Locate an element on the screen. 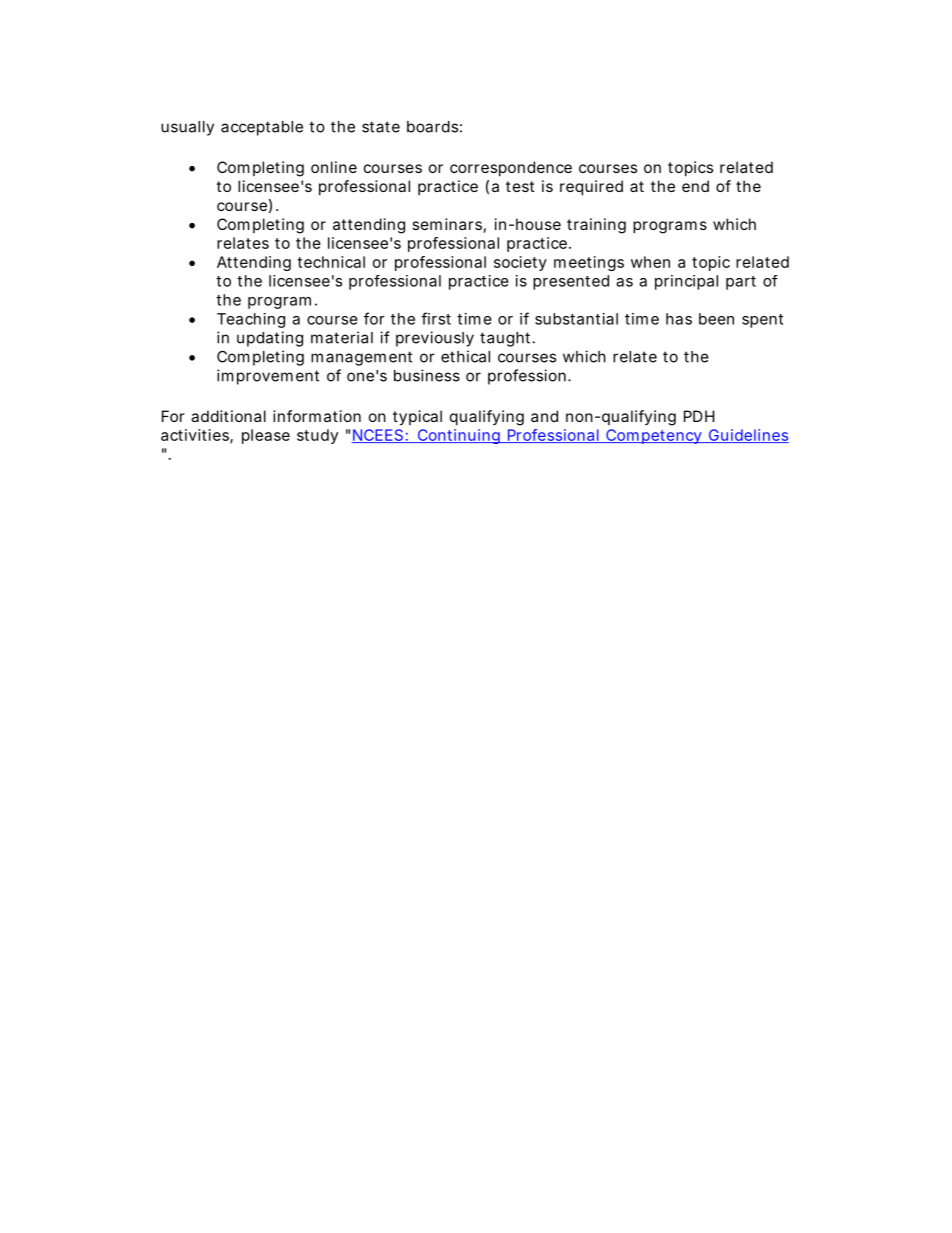 The width and height of the screenshot is (952, 1233). test is located at coordinates (520, 186).
